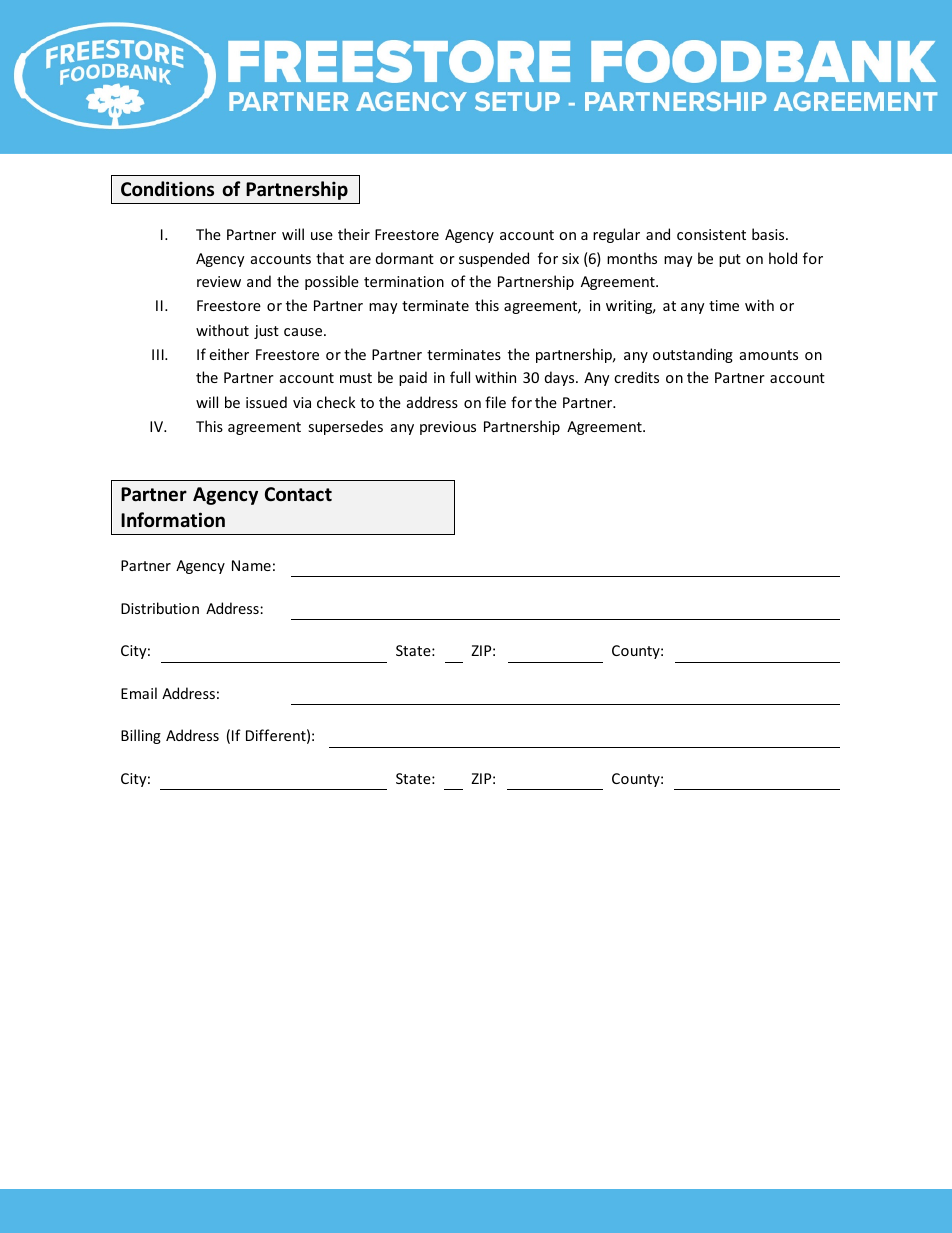 The height and width of the image is (1233, 952). I want to click on Name, so click(251, 565).
